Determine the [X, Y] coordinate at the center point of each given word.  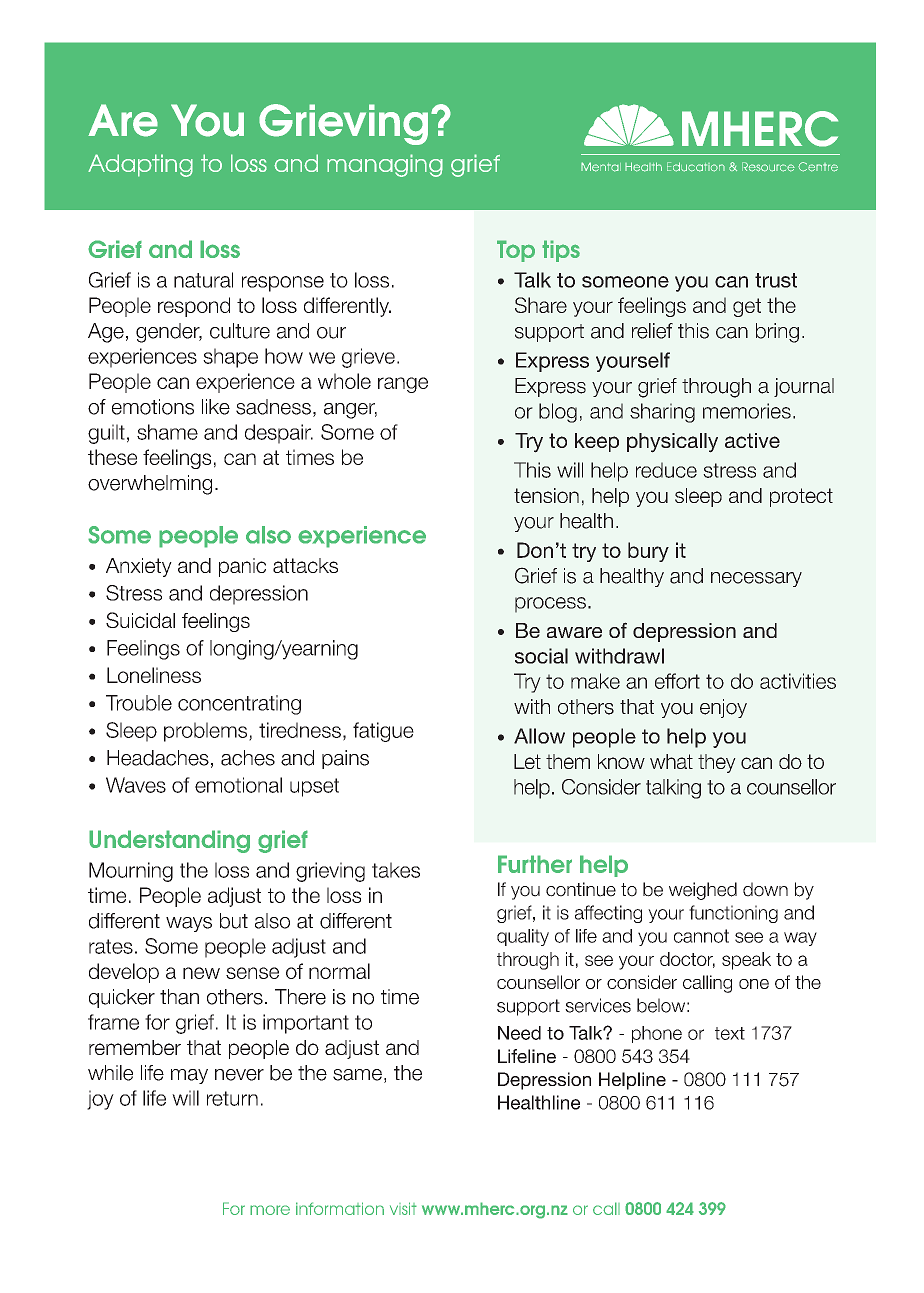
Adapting [140, 165]
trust [776, 280]
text [730, 1033]
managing [385, 165]
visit [403, 1208]
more [270, 1210]
